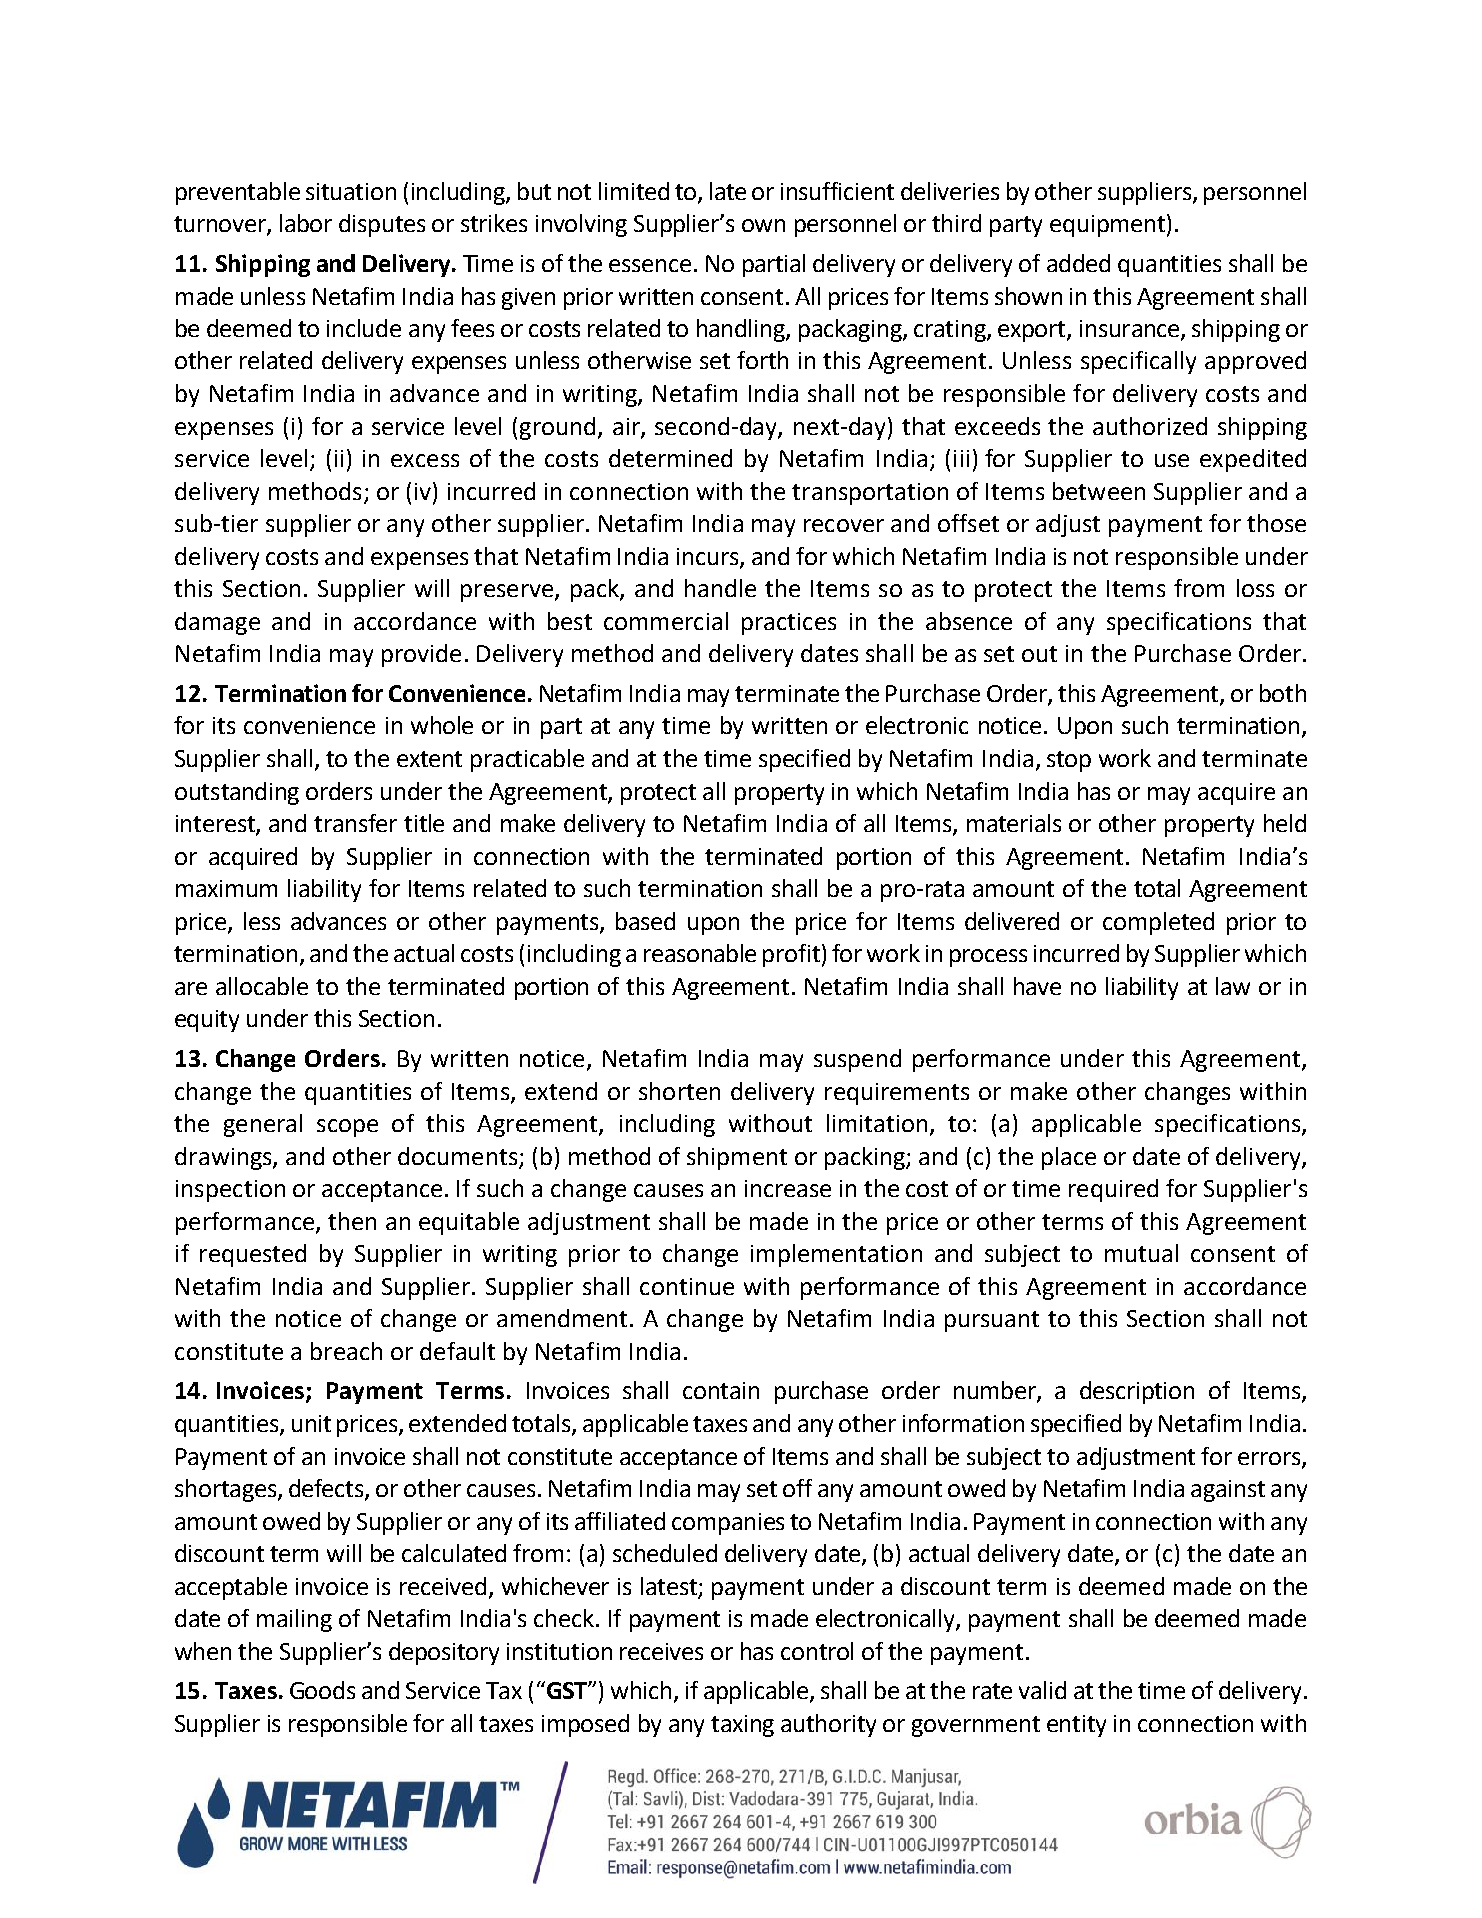  I want to click on essence, so click(650, 265).
